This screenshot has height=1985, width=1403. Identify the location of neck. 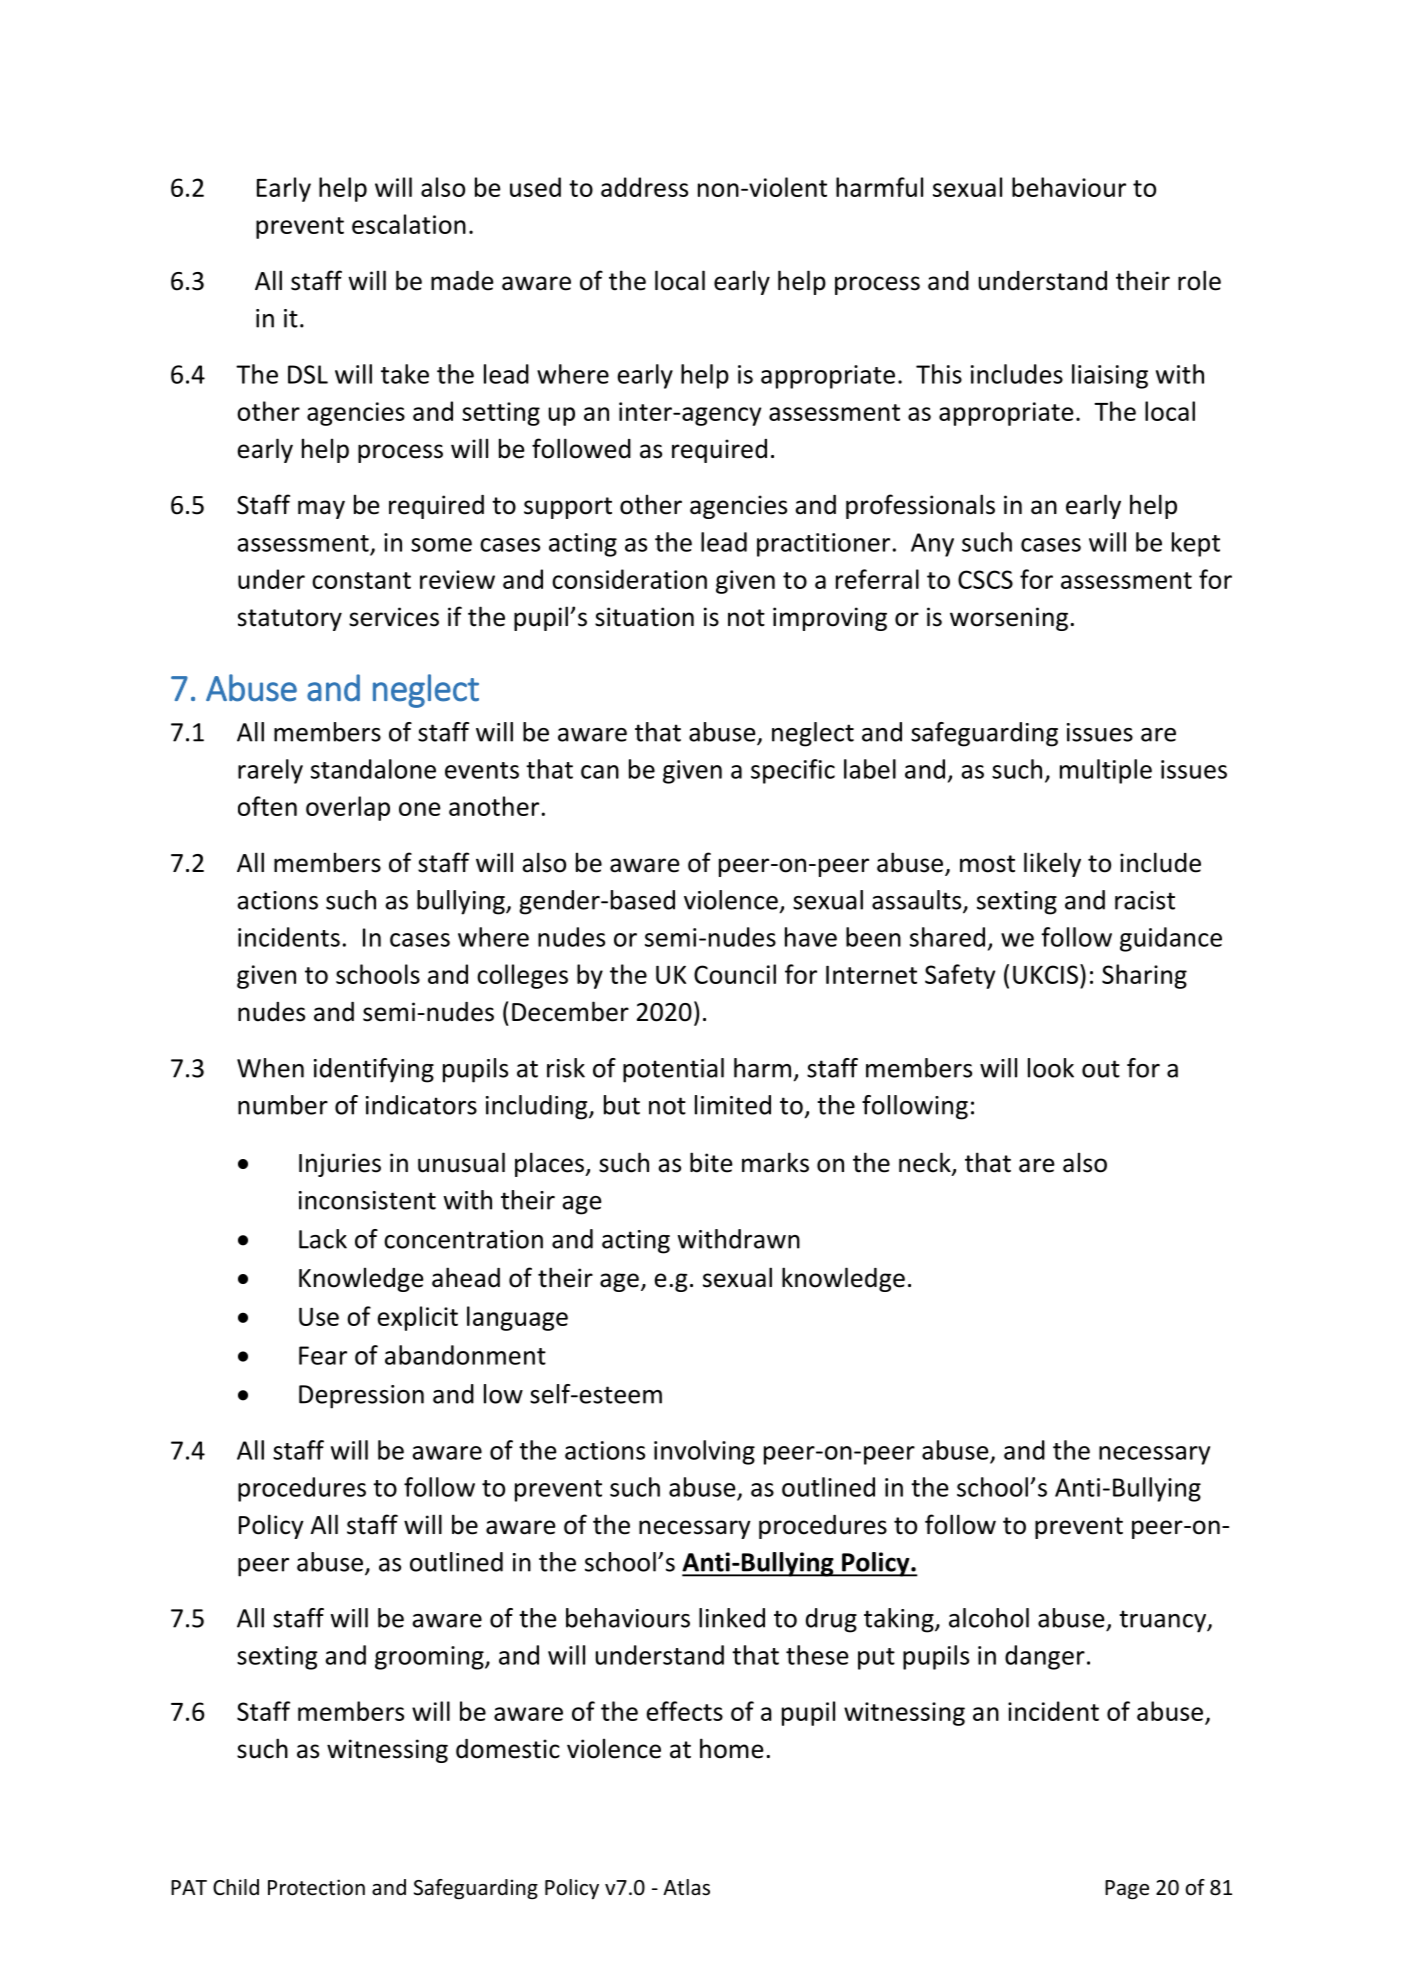
(926, 1163).
